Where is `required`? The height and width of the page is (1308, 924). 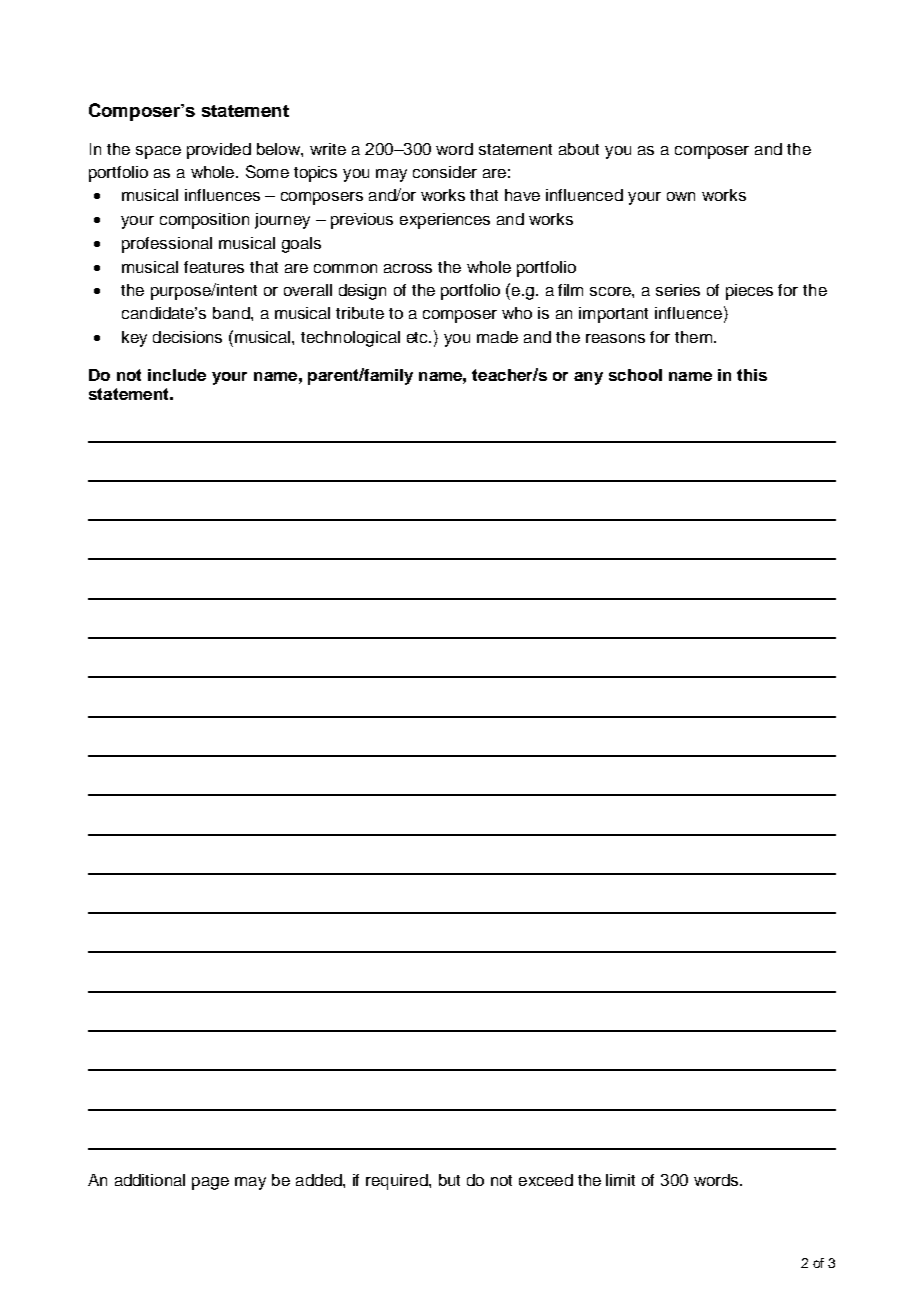
required is located at coordinates (398, 1182).
